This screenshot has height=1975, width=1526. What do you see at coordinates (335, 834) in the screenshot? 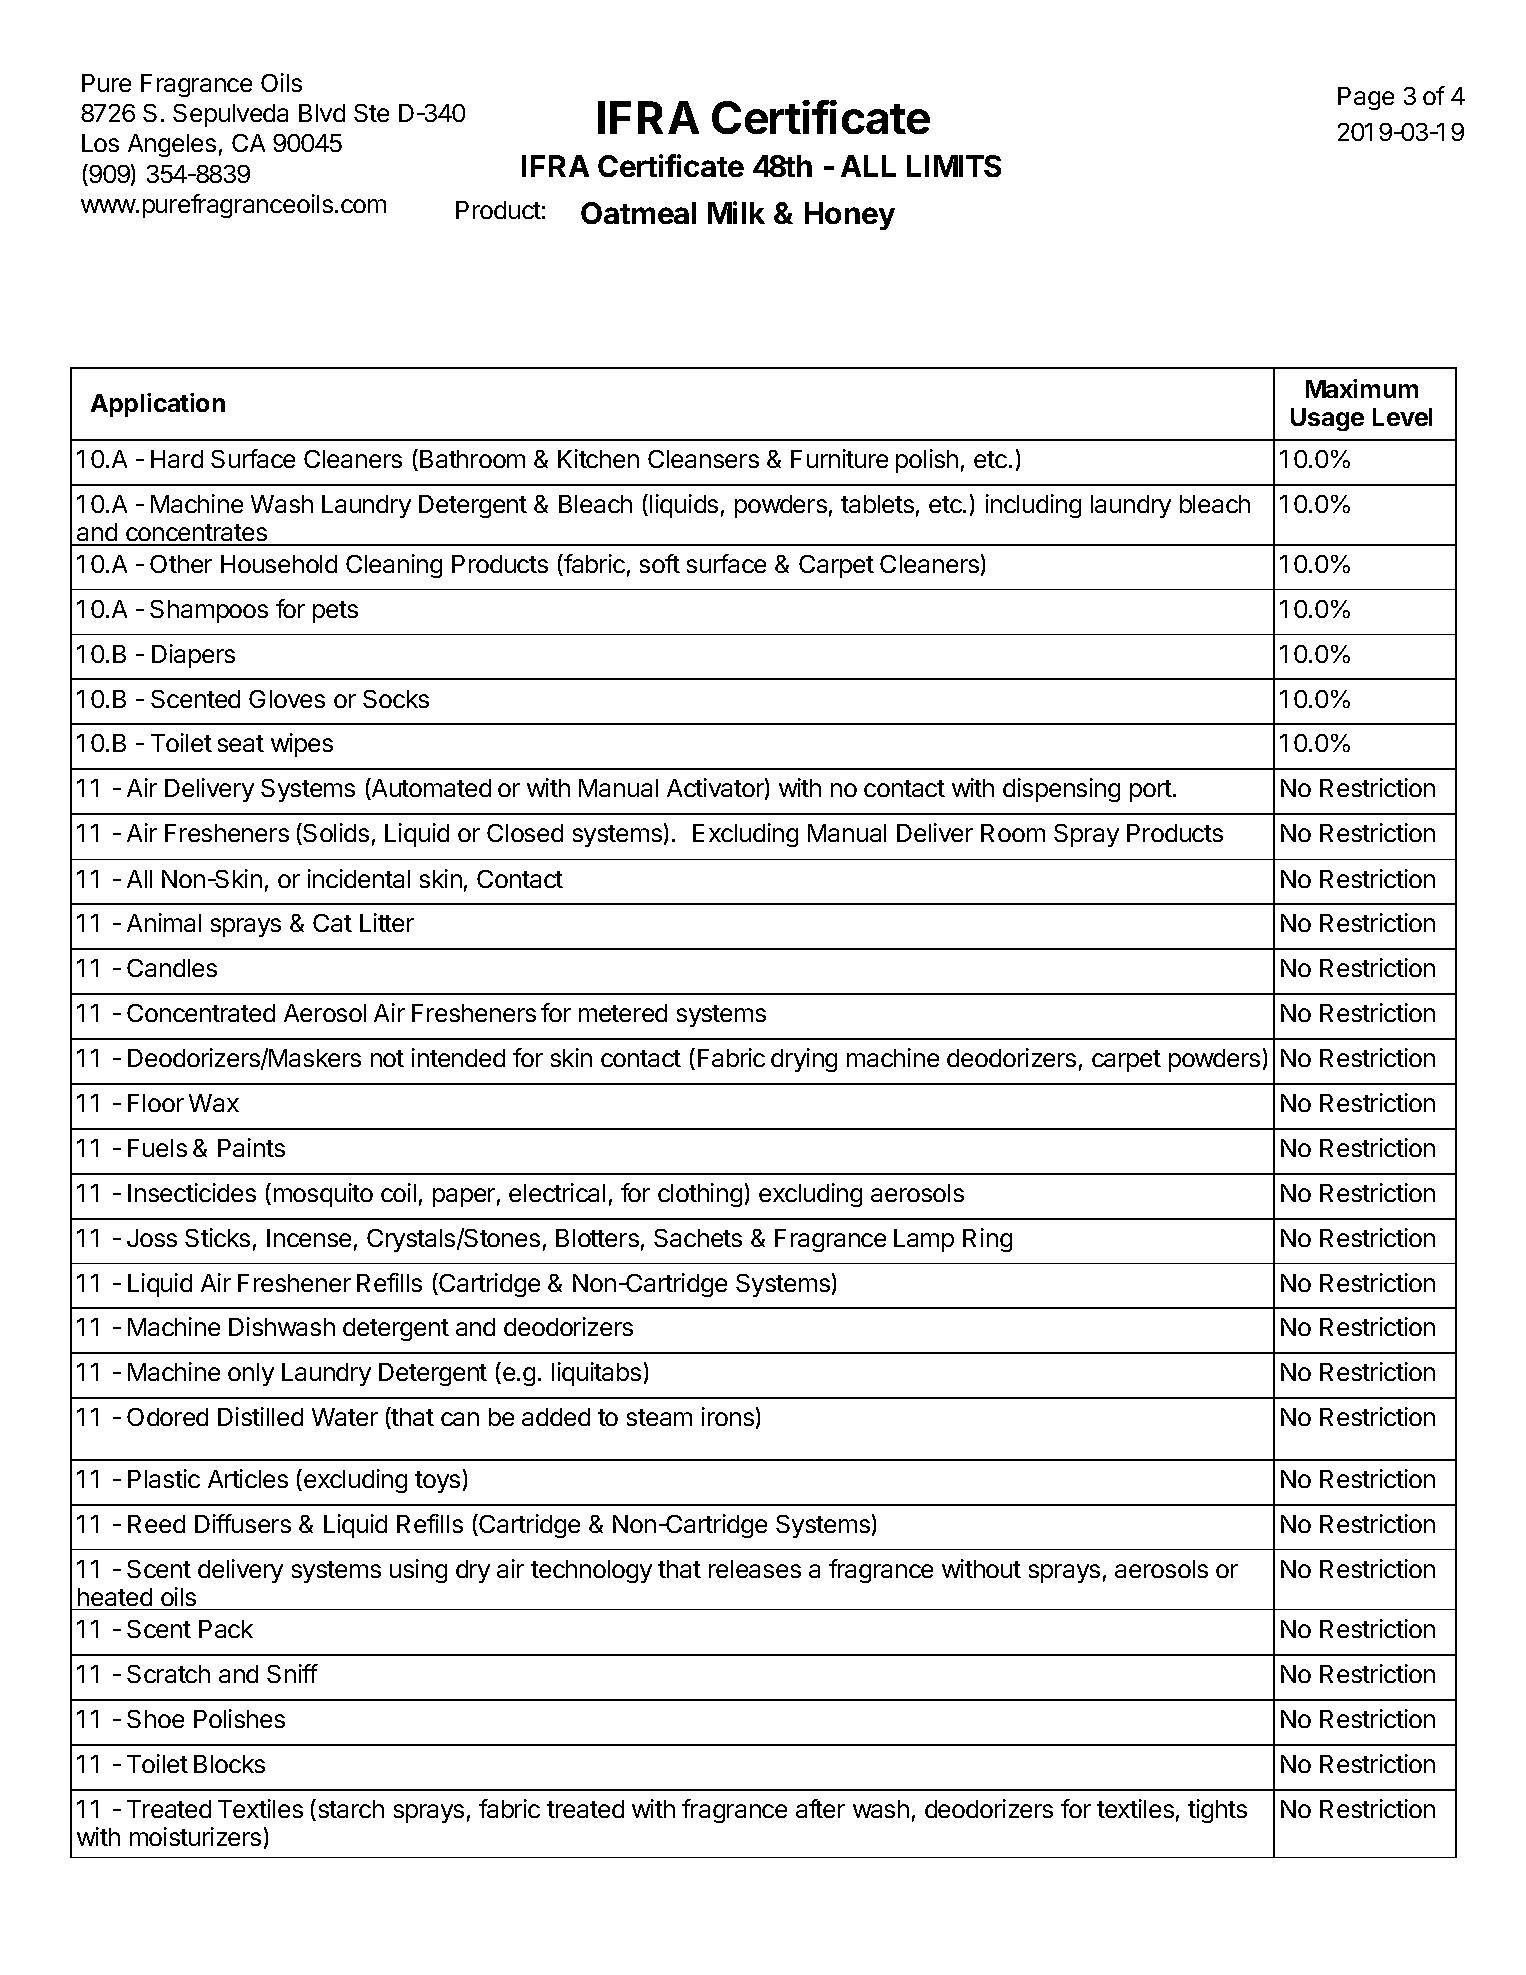
I see `Solids` at bounding box center [335, 834].
